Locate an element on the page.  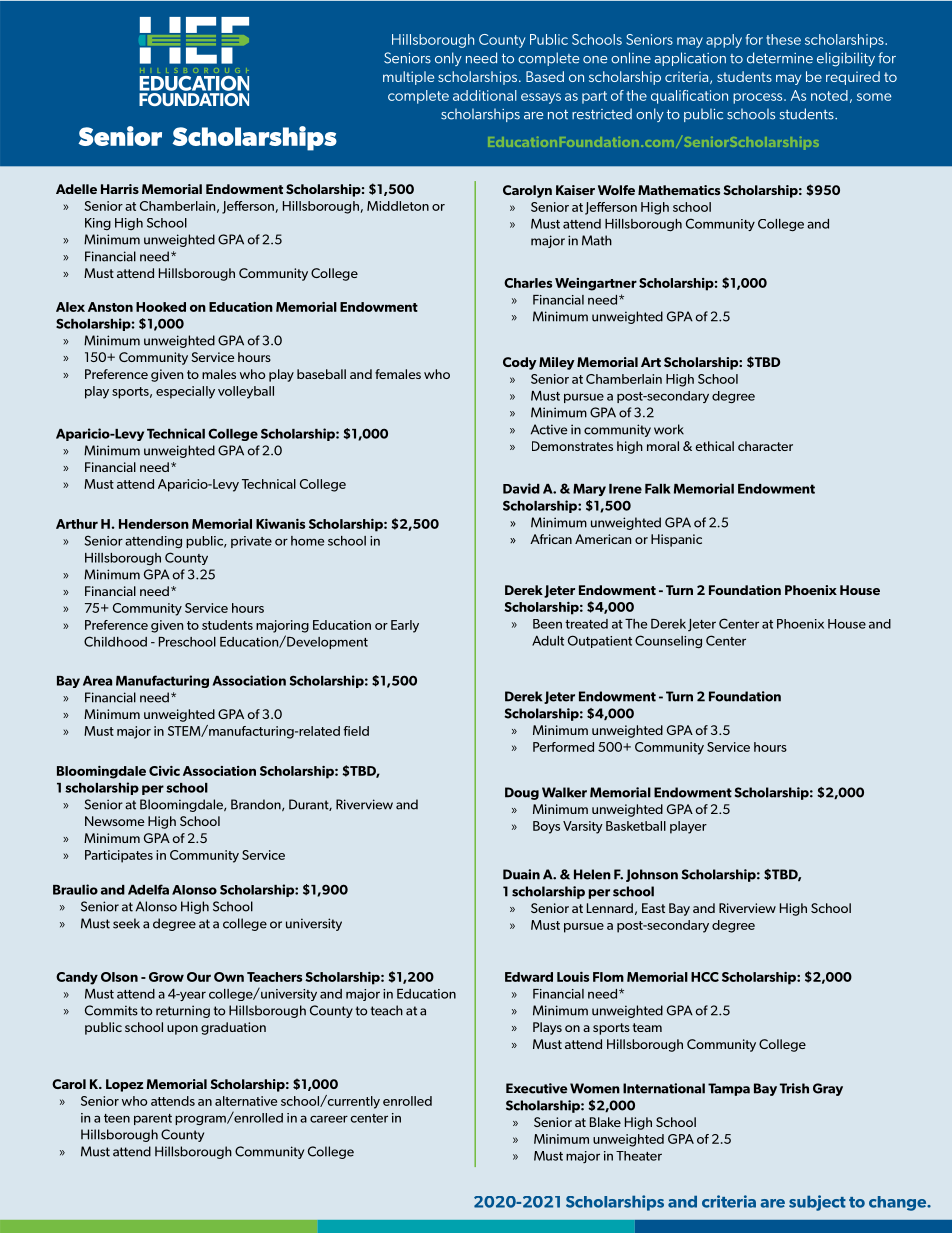
Charles is located at coordinates (528, 283).
